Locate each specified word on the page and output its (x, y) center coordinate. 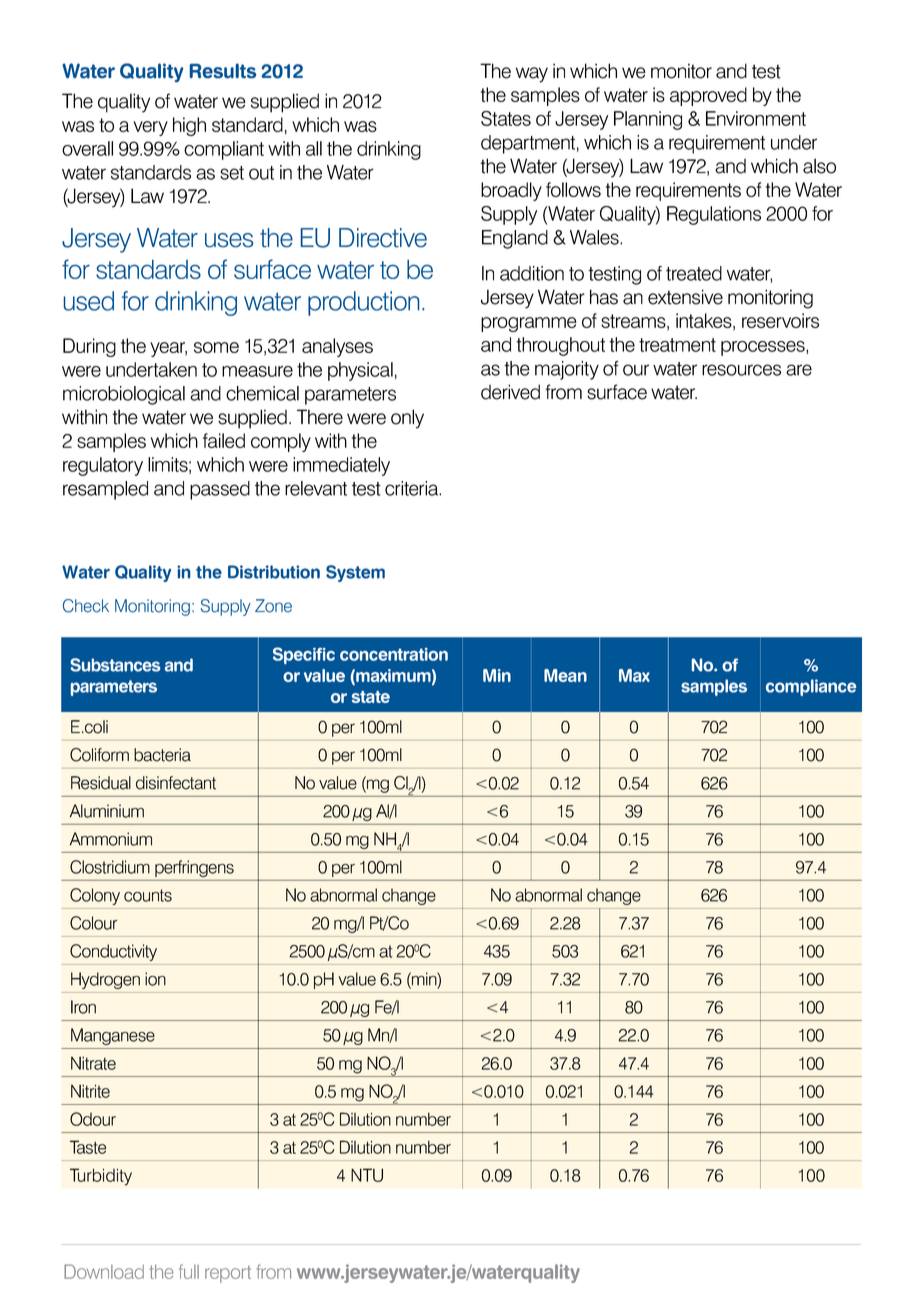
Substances (115, 665)
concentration (394, 654)
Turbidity (101, 1177)
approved (708, 96)
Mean (565, 675)
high (189, 126)
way (532, 75)
